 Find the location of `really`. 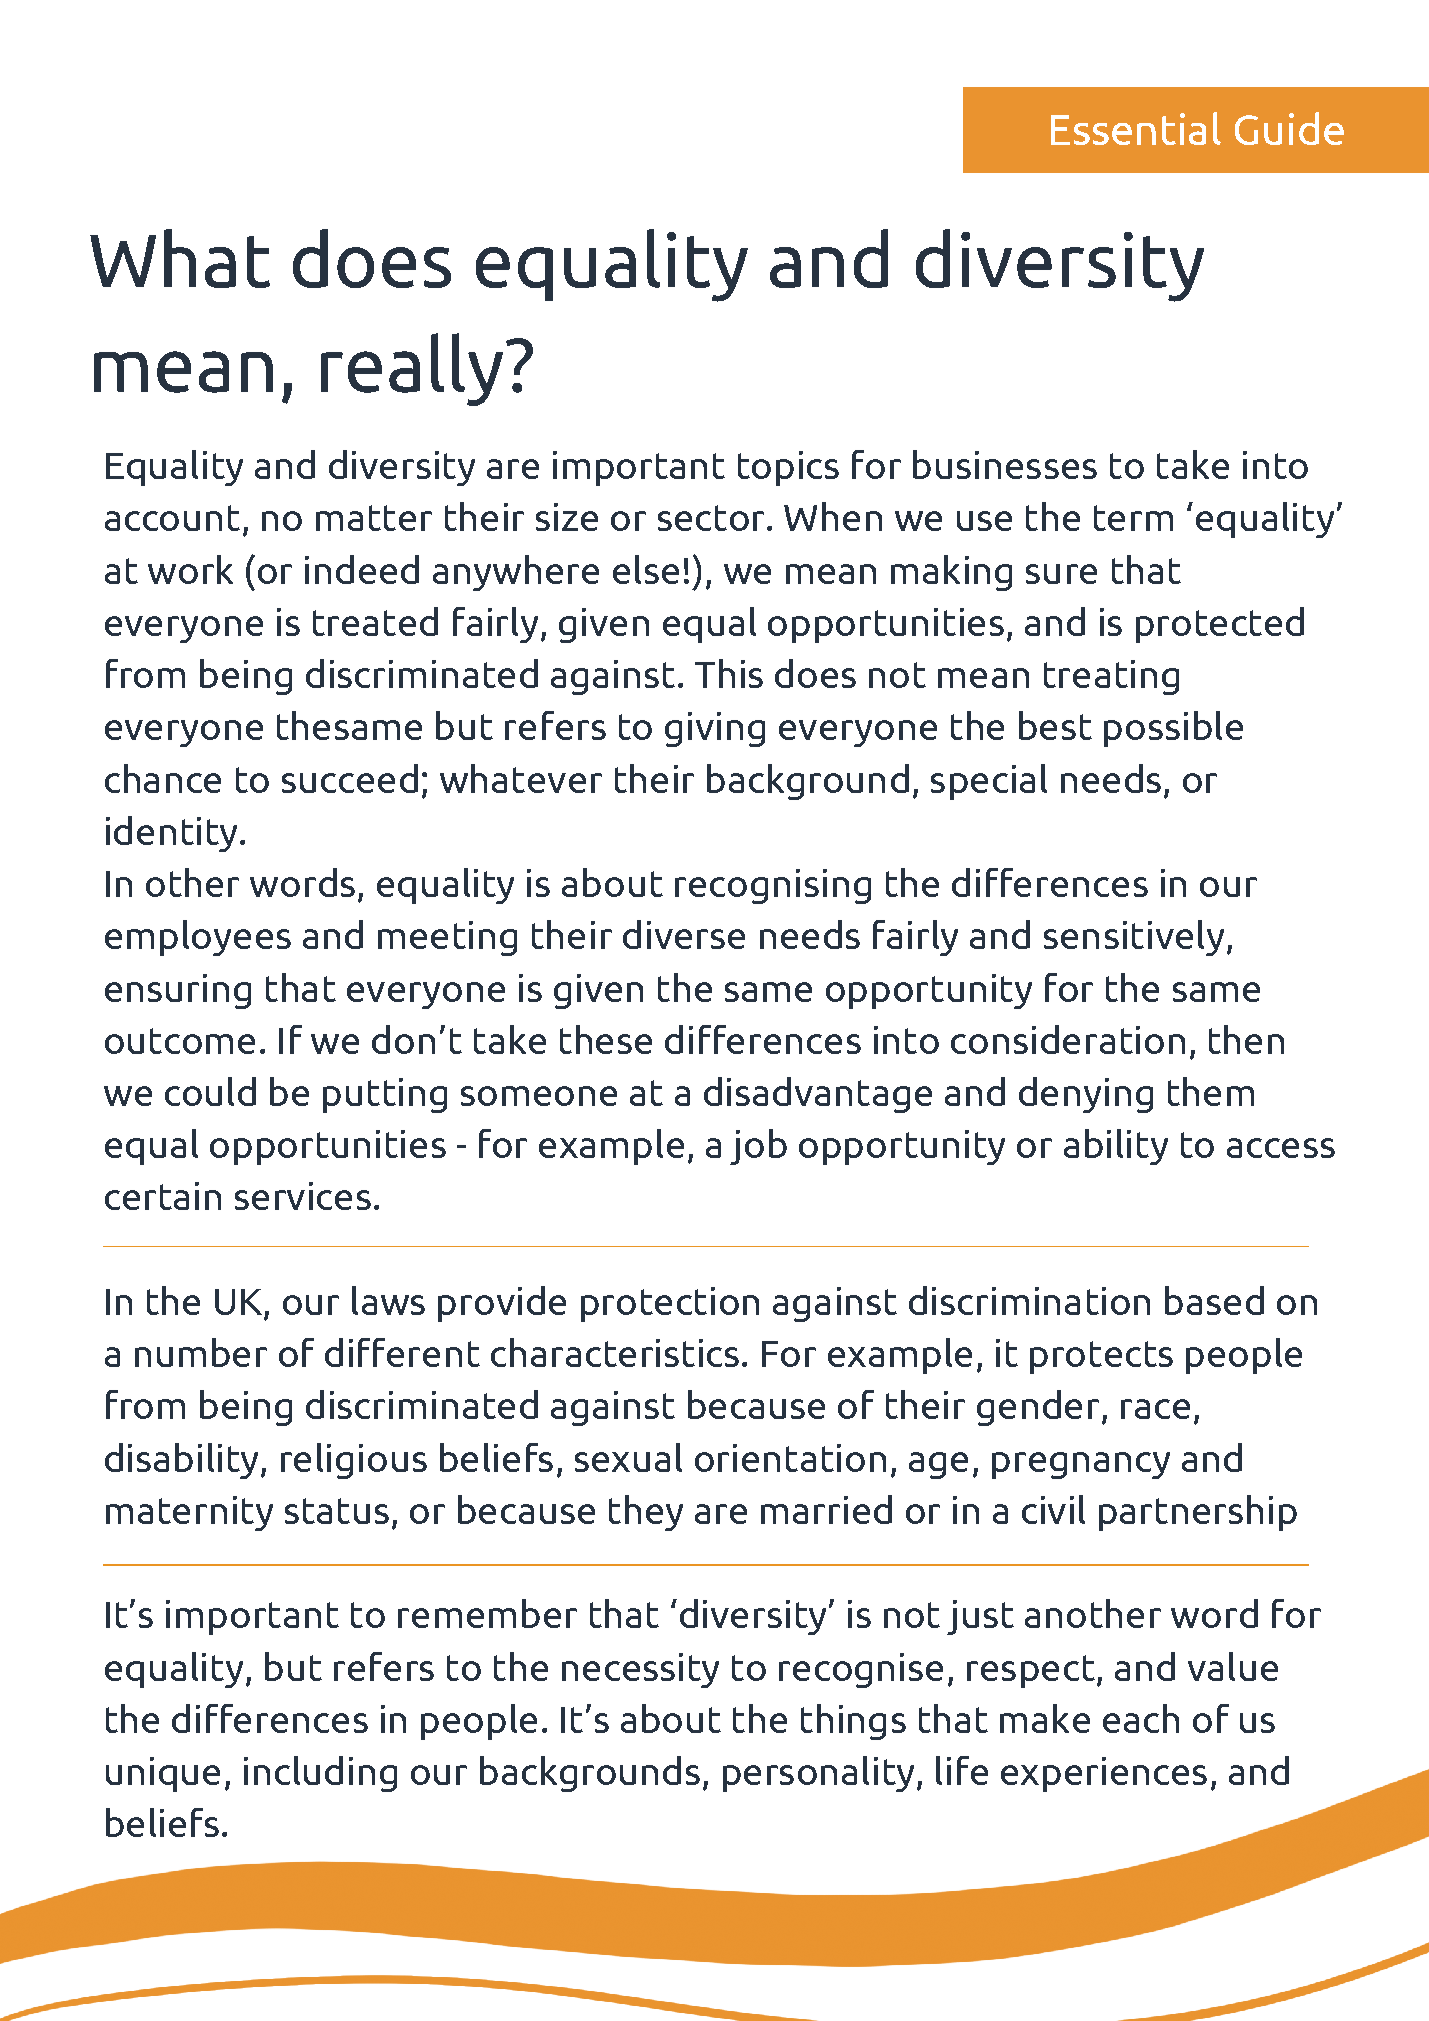

really is located at coordinates (412, 369).
